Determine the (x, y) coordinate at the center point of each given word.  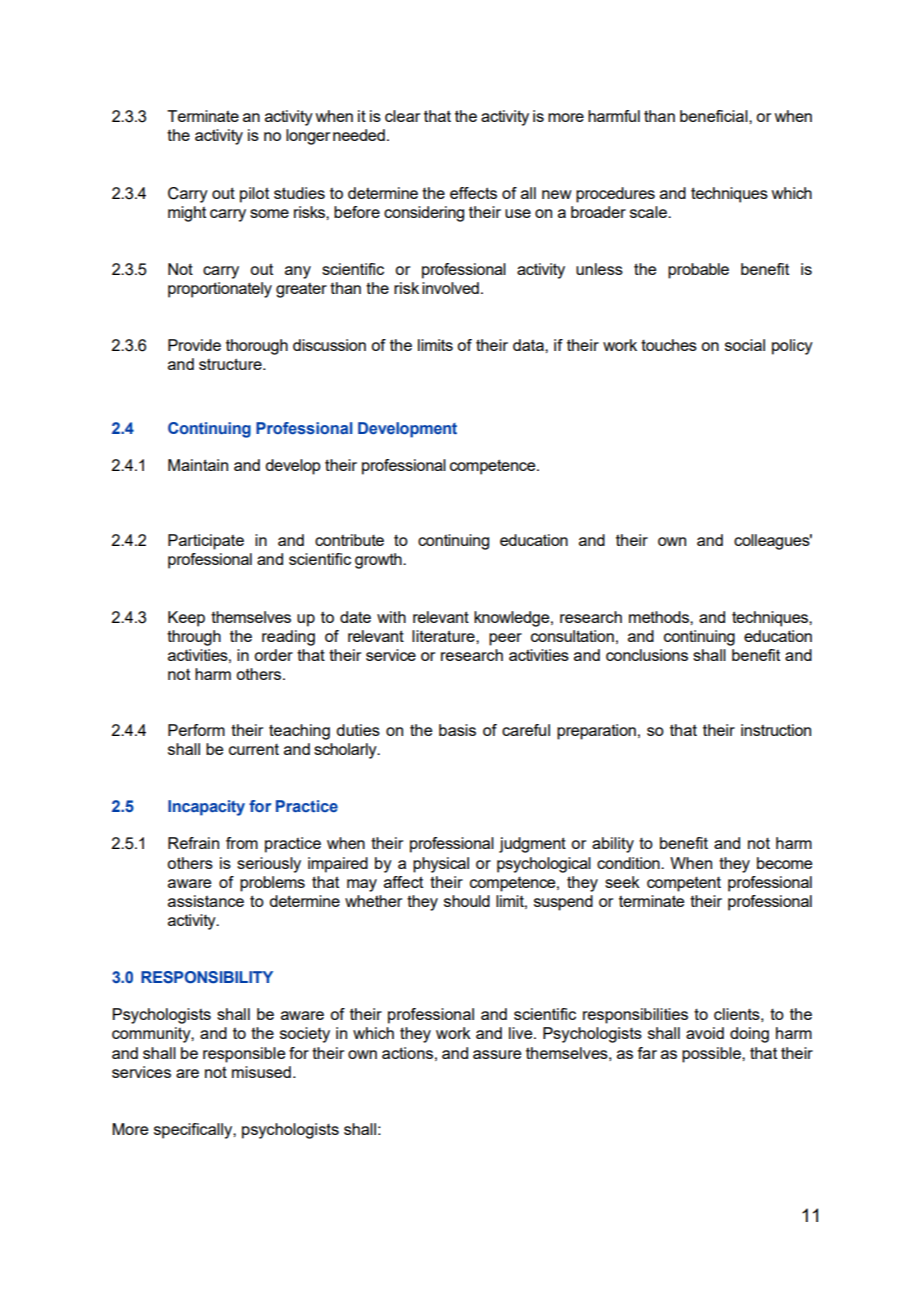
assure (497, 1054)
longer (308, 137)
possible (712, 1055)
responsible (244, 1055)
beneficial (715, 116)
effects (473, 193)
